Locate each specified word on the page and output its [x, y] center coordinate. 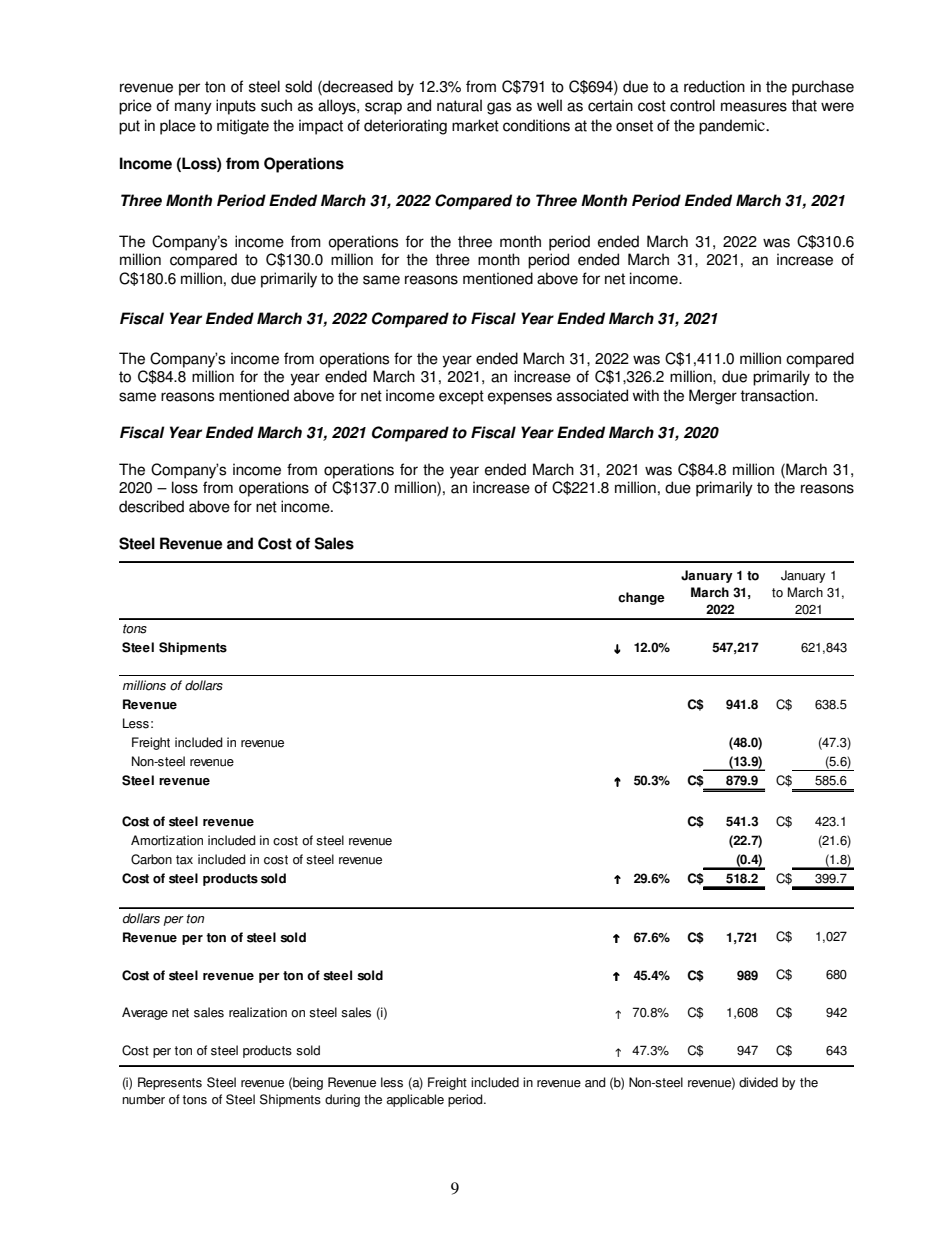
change [641, 598]
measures [754, 107]
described [151, 506]
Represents [170, 1083]
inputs [236, 107]
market [475, 125]
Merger [713, 397]
